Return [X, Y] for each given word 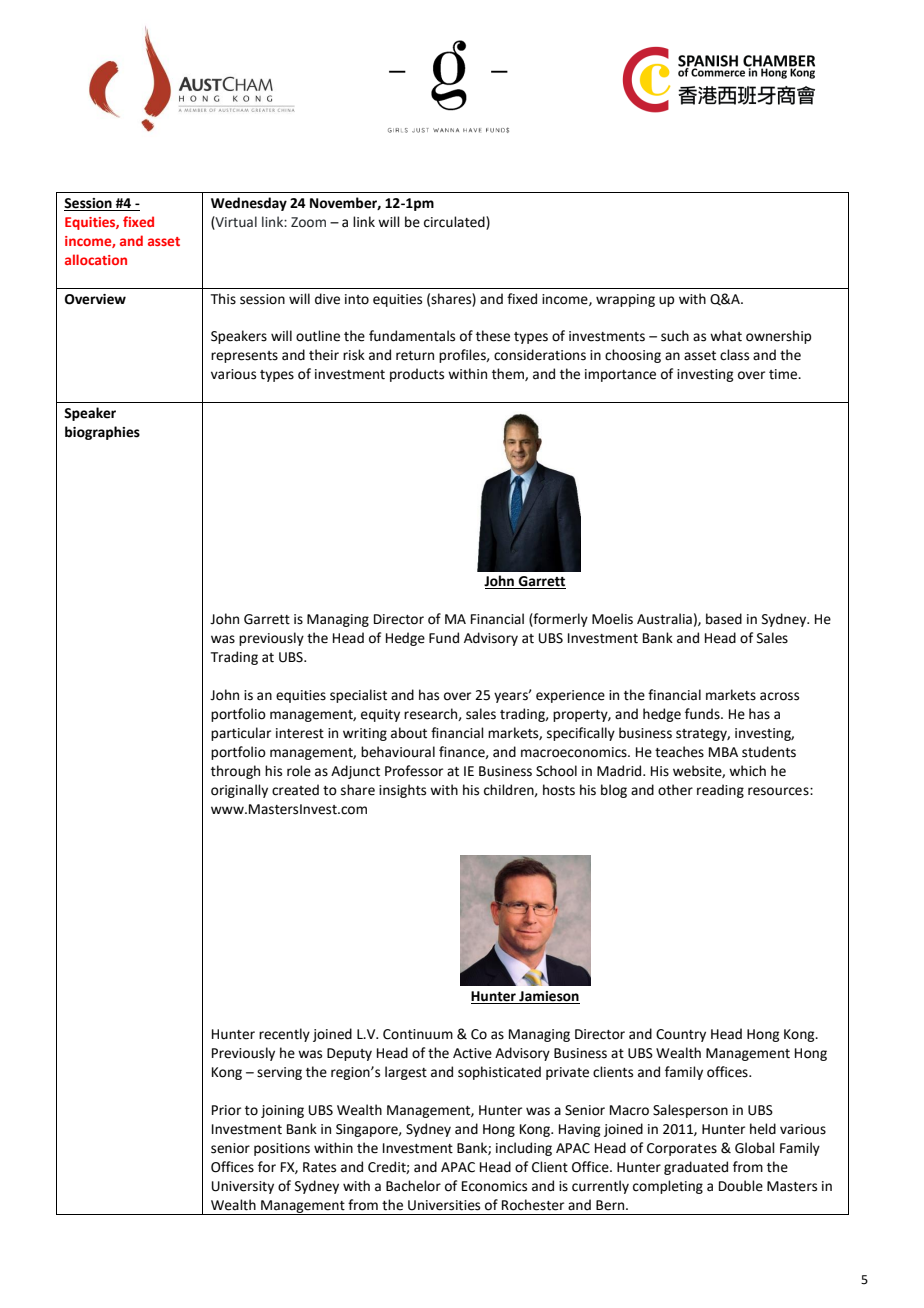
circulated [455, 223]
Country [681, 1035]
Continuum [418, 1034]
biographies [102, 433]
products [417, 375]
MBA [723, 752]
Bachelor [413, 1186]
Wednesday [249, 204]
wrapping [625, 300]
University [243, 1187]
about [409, 733]
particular [241, 734]
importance [620, 375]
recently [284, 1035]
